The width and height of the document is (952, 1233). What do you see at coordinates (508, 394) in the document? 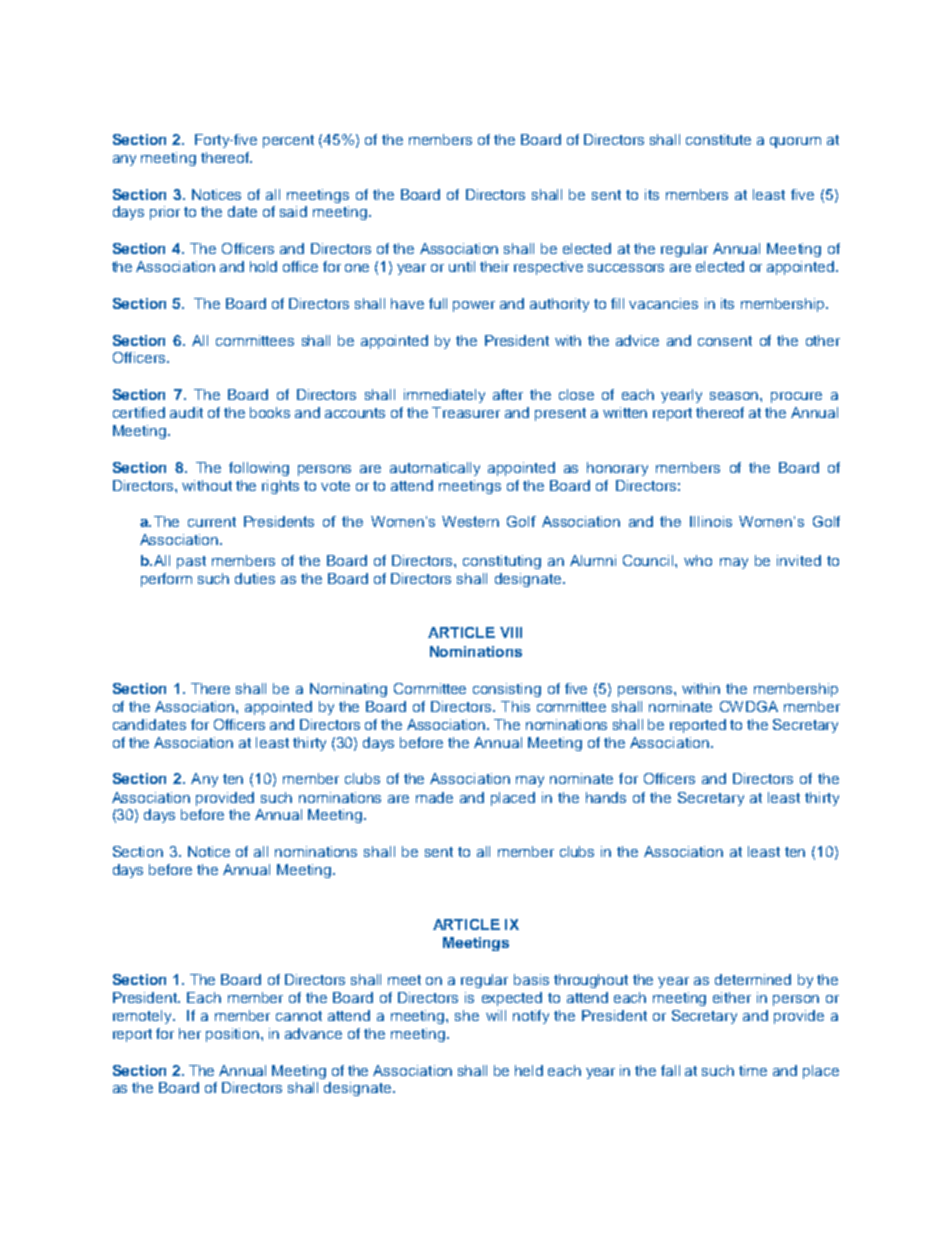
I see `after` at bounding box center [508, 394].
